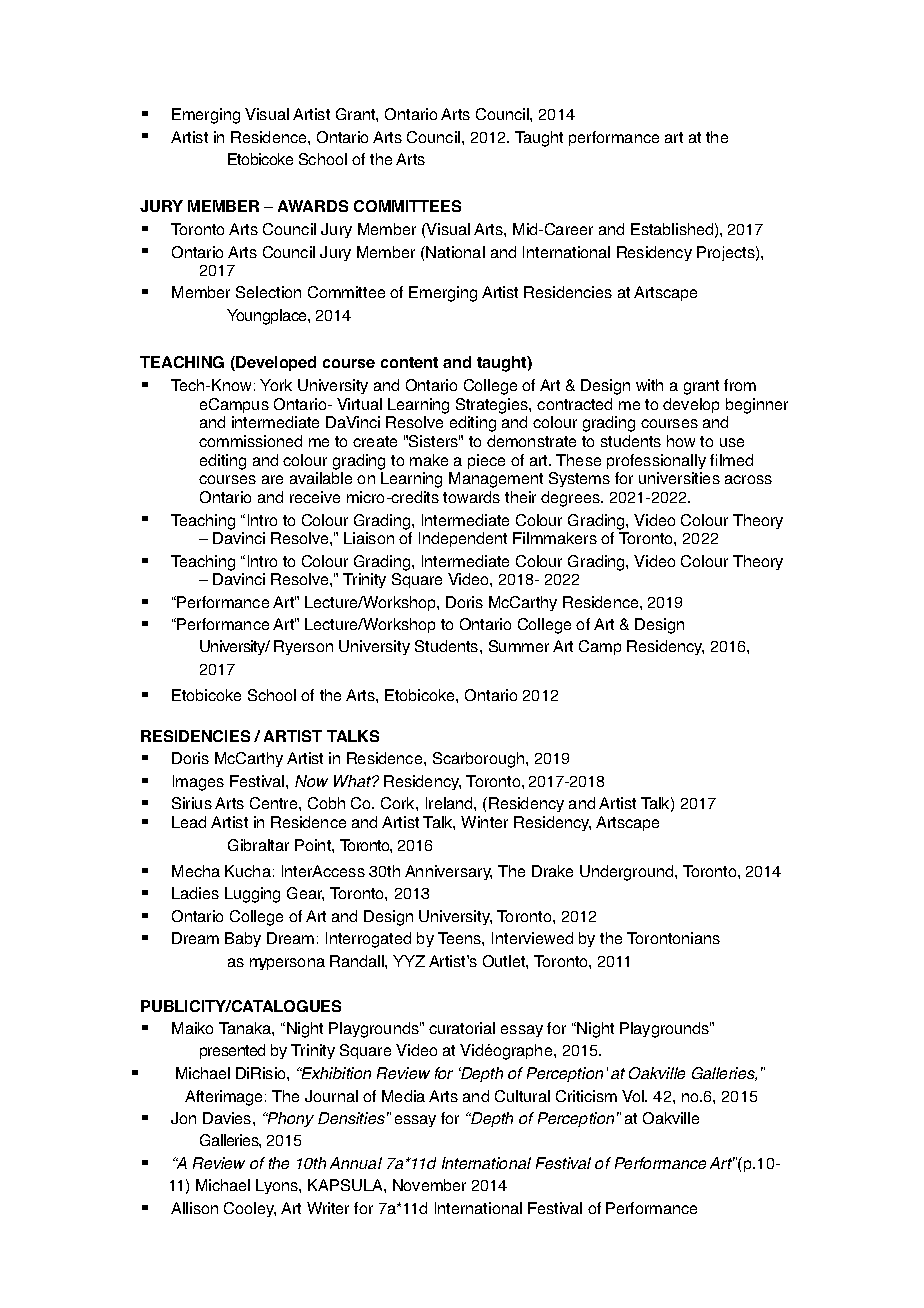 The image size is (924, 1308). Describe the element at coordinates (268, 292) in the image. I see `Selection` at that location.
